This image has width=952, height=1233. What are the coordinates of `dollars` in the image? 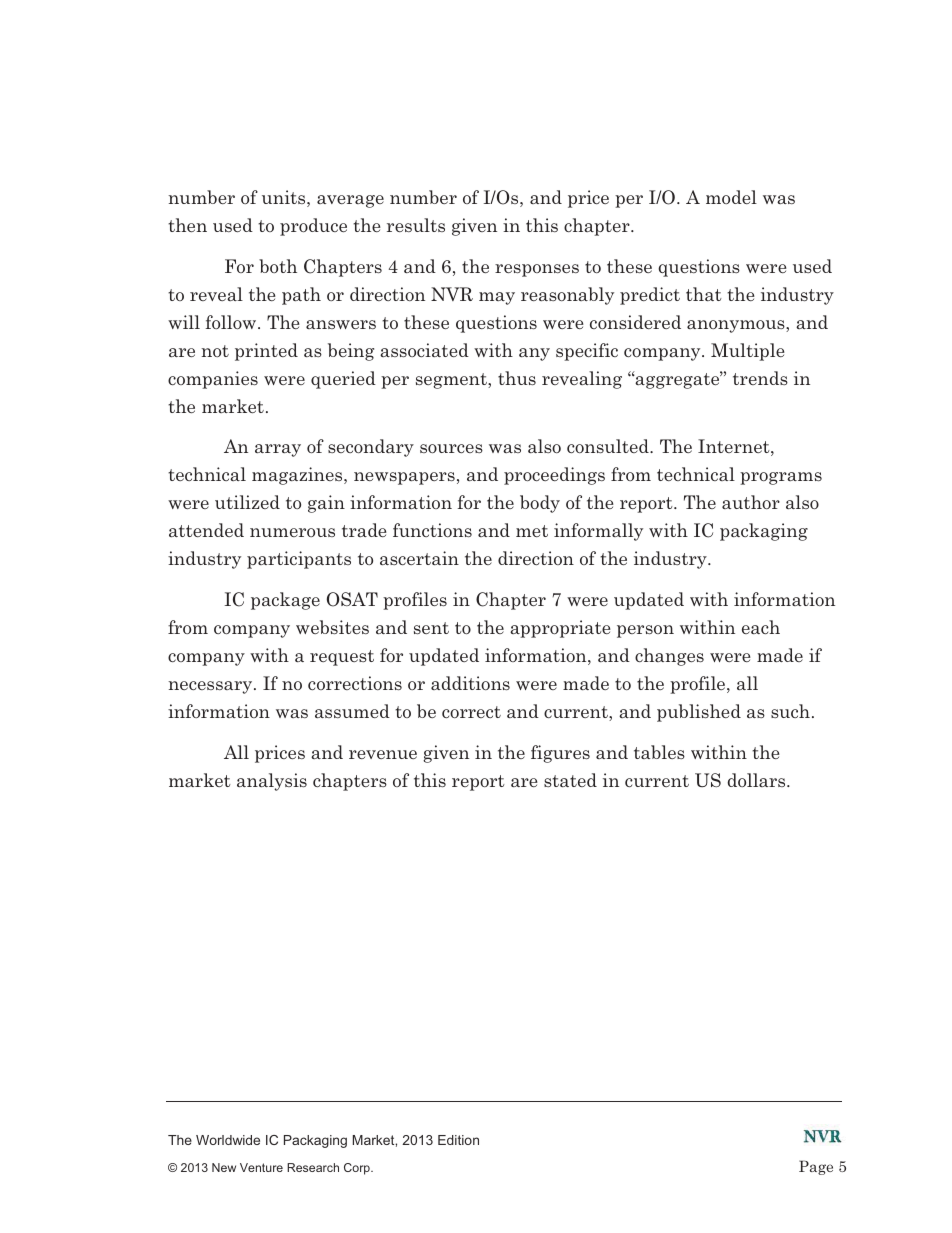 It's located at (757, 780).
